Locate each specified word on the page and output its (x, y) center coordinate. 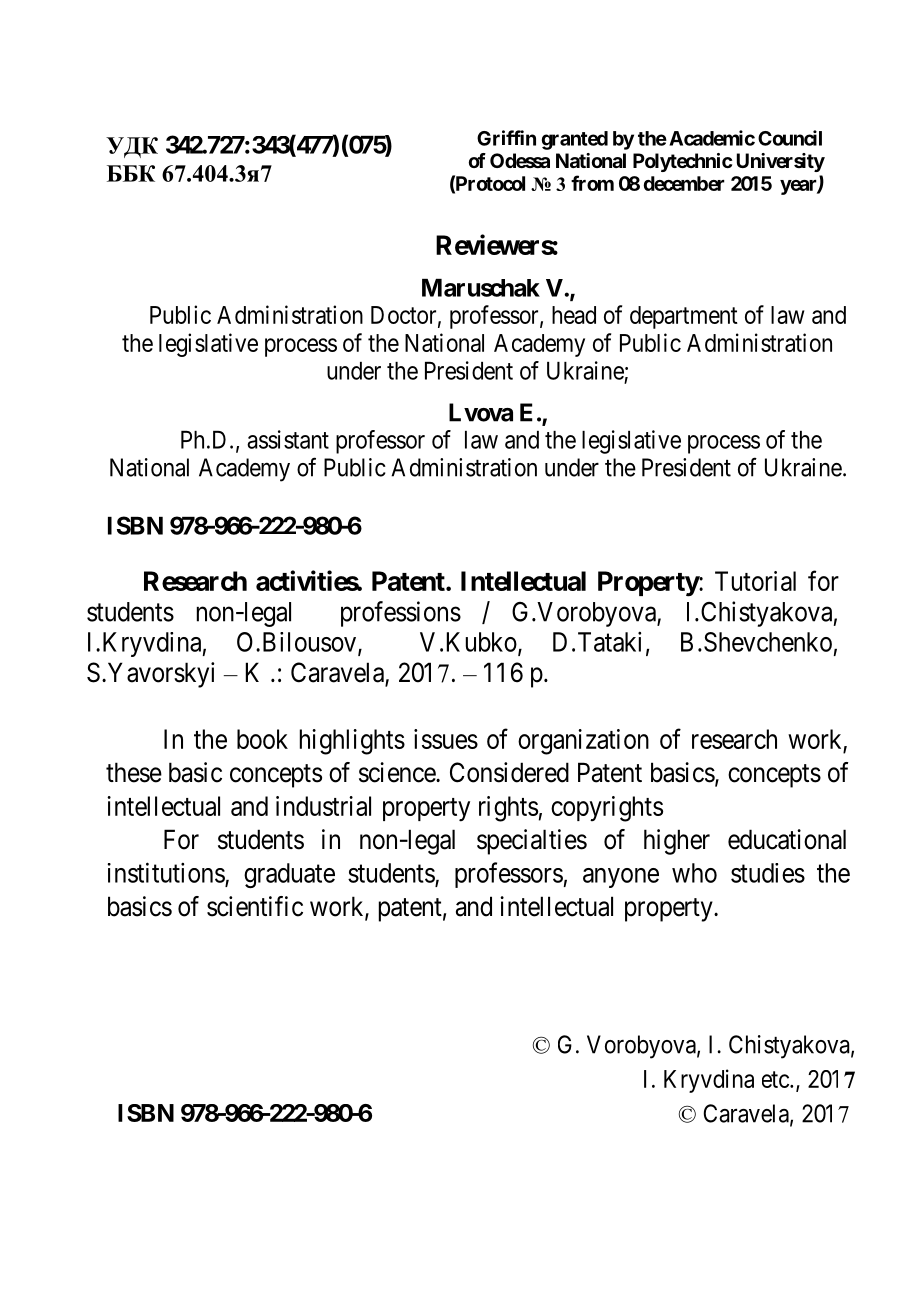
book (262, 739)
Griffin (506, 138)
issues (446, 739)
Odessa (520, 160)
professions (401, 614)
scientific (255, 906)
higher (677, 842)
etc (776, 1079)
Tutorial (755, 581)
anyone (621, 878)
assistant (288, 439)
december (684, 183)
